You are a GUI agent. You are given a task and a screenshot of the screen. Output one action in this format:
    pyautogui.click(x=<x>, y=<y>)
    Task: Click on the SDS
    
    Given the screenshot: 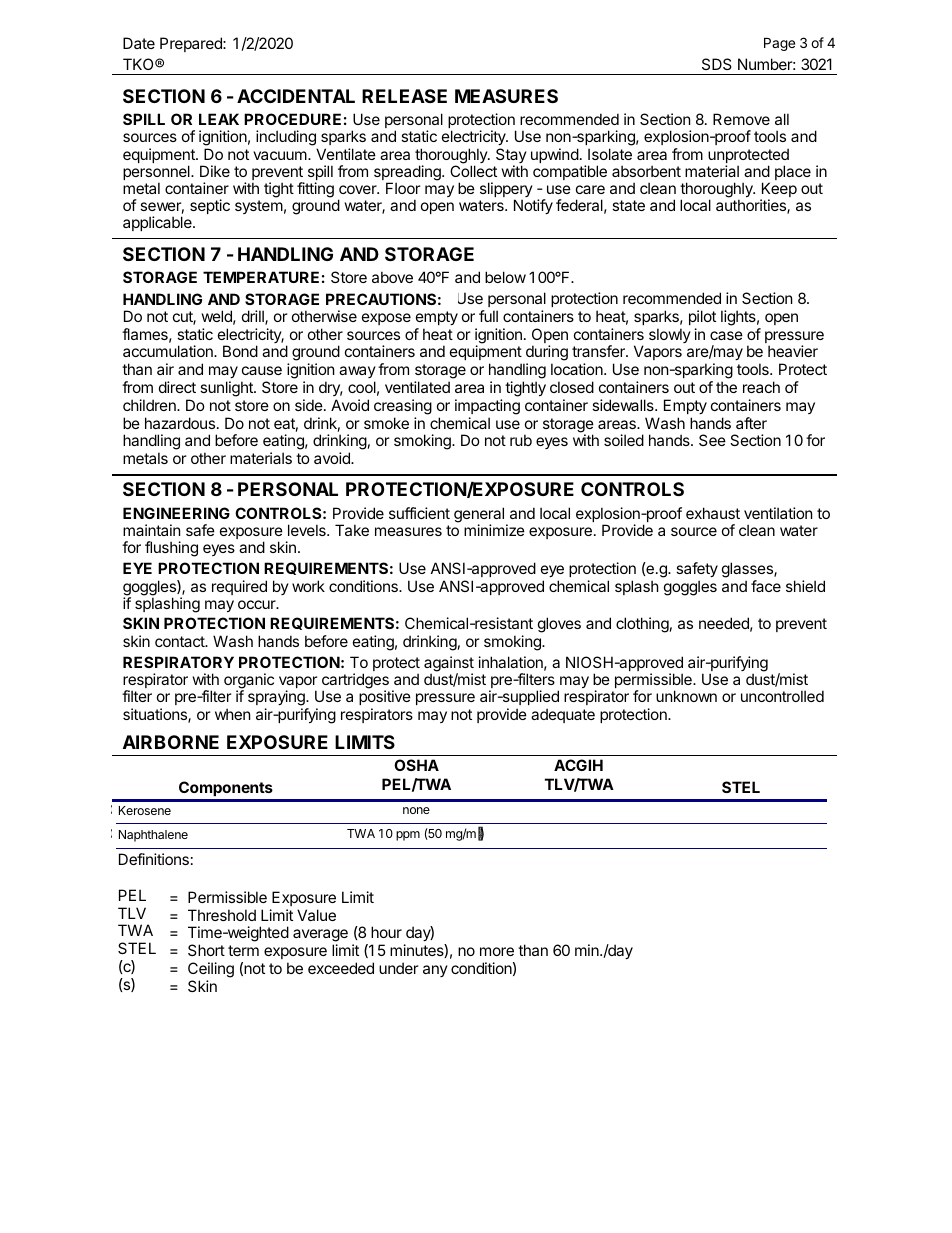 What is the action you would take?
    pyautogui.click(x=717, y=64)
